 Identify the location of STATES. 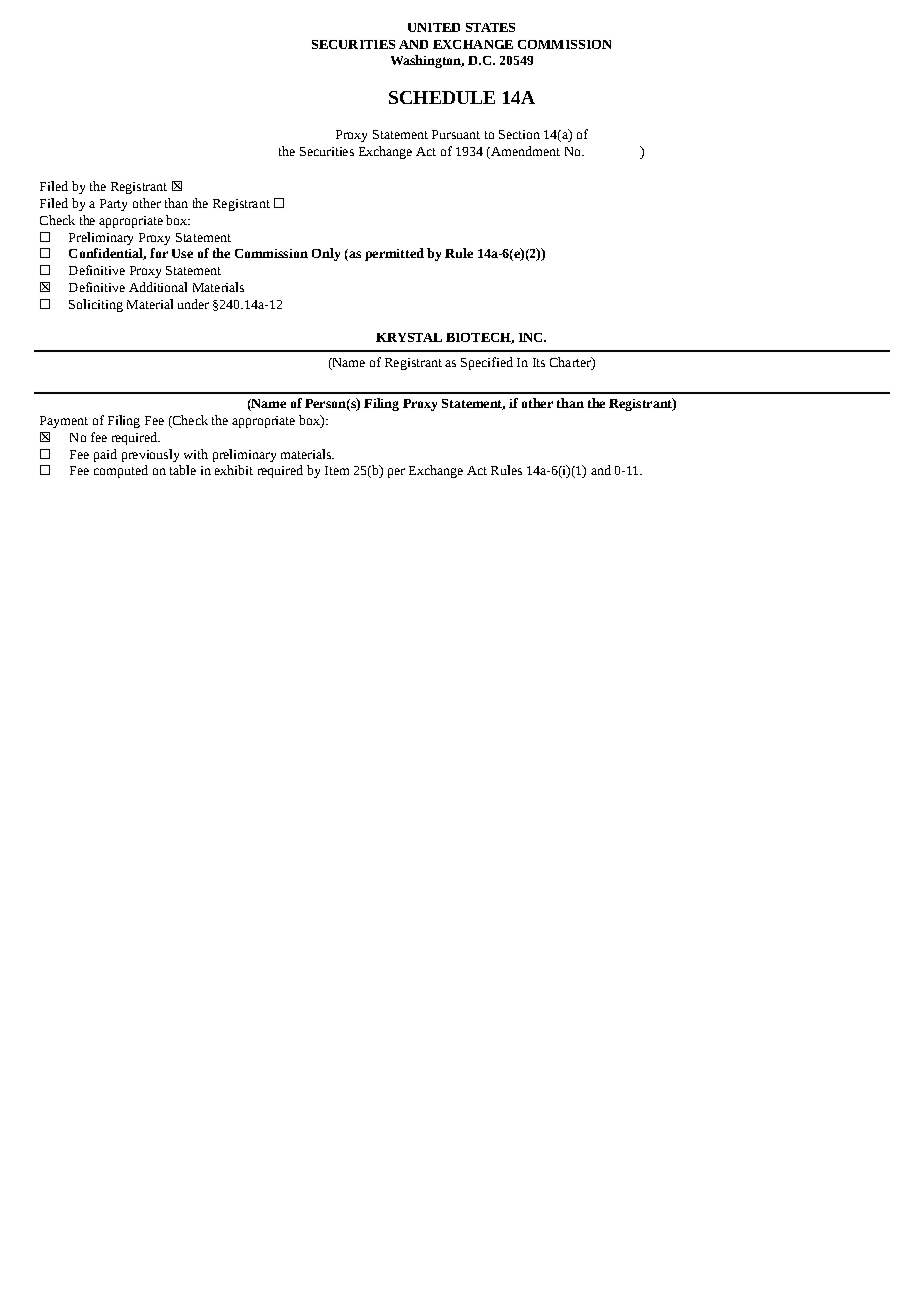
(490, 27).
